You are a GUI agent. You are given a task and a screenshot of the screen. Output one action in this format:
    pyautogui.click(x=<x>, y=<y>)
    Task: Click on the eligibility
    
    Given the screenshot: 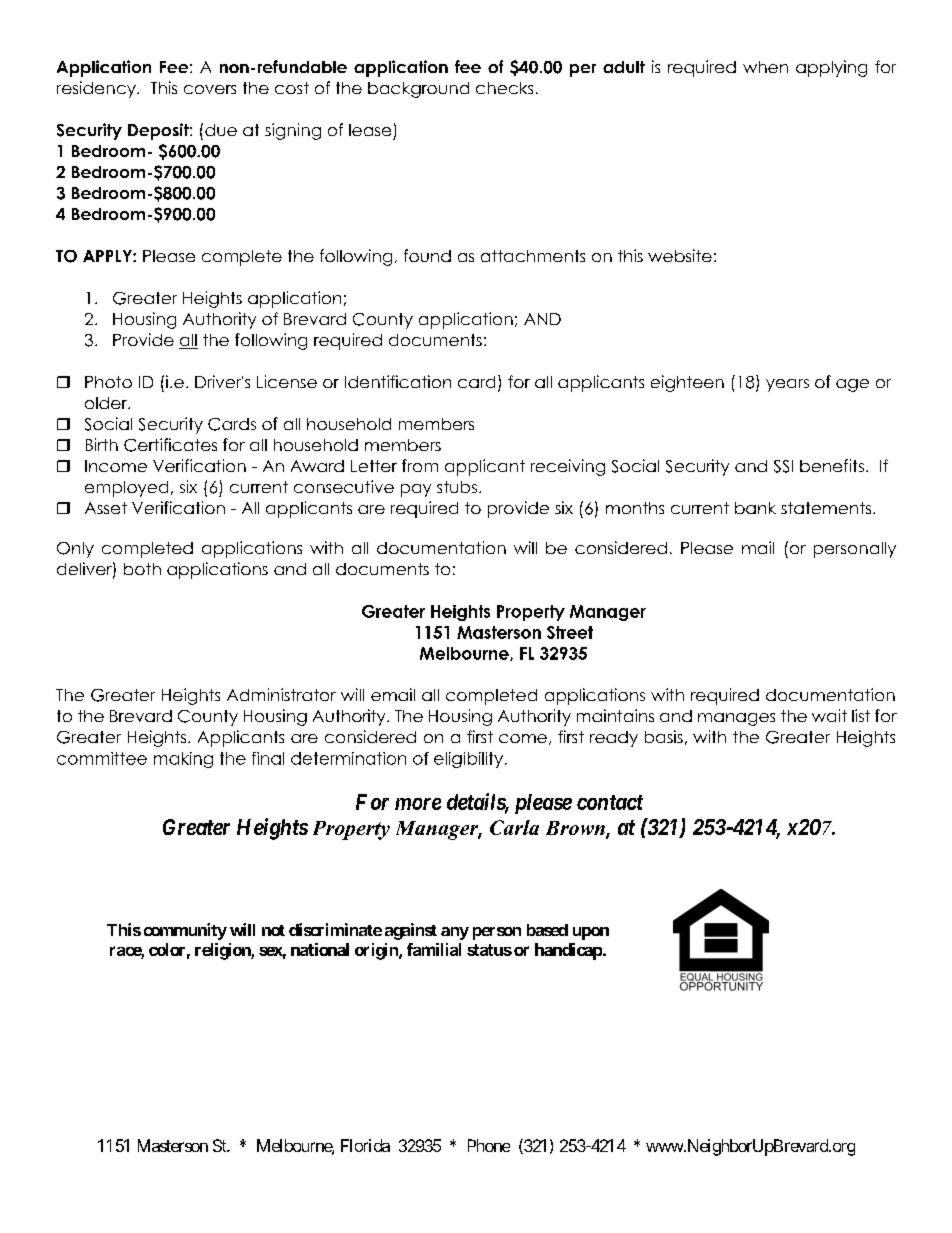 What is the action you would take?
    pyautogui.click(x=468, y=760)
